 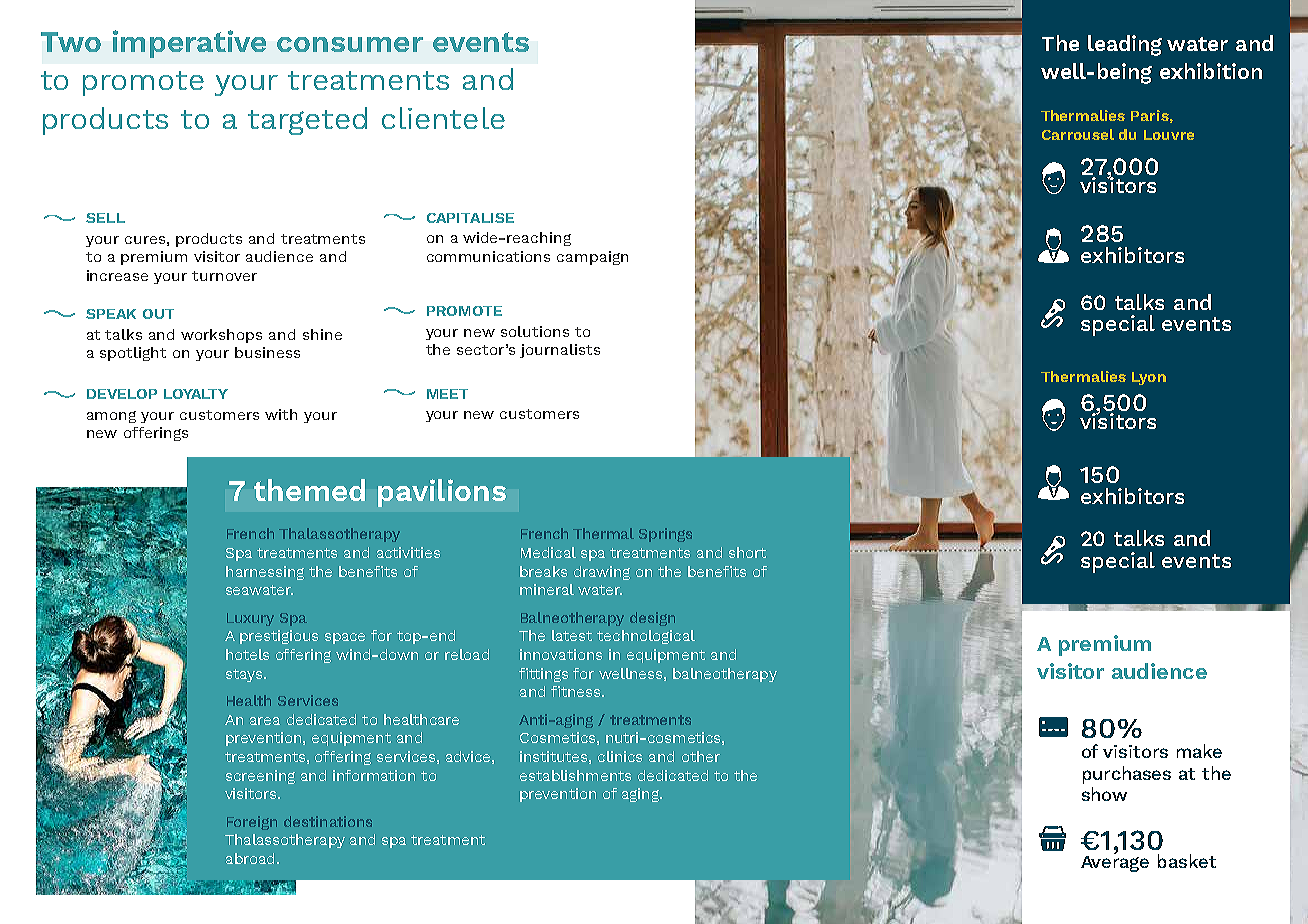 What do you see at coordinates (443, 118) in the screenshot?
I see `clientele` at bounding box center [443, 118].
